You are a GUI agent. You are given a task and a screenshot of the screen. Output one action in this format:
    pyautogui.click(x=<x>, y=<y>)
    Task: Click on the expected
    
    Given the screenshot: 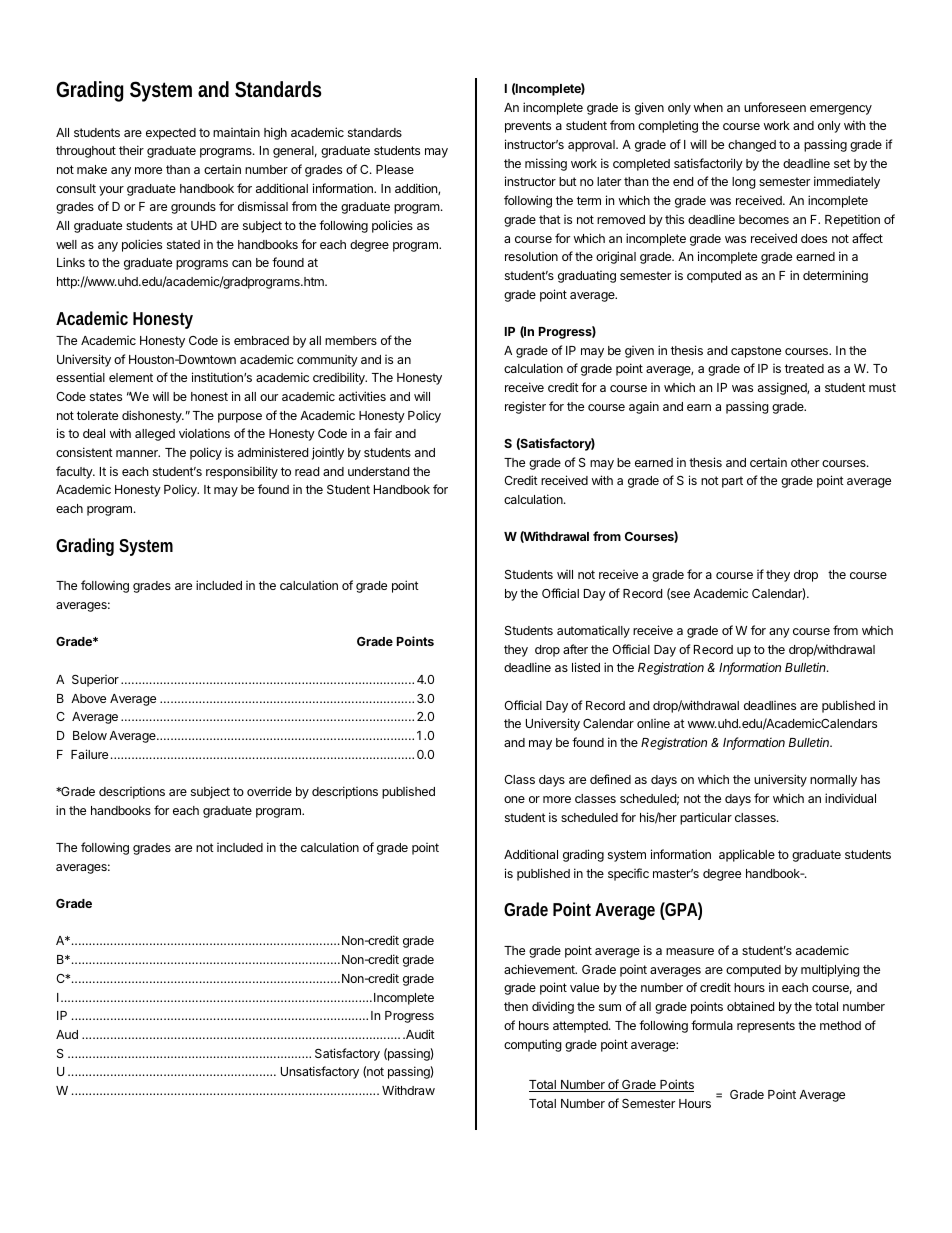 What is the action you would take?
    pyautogui.click(x=171, y=134)
